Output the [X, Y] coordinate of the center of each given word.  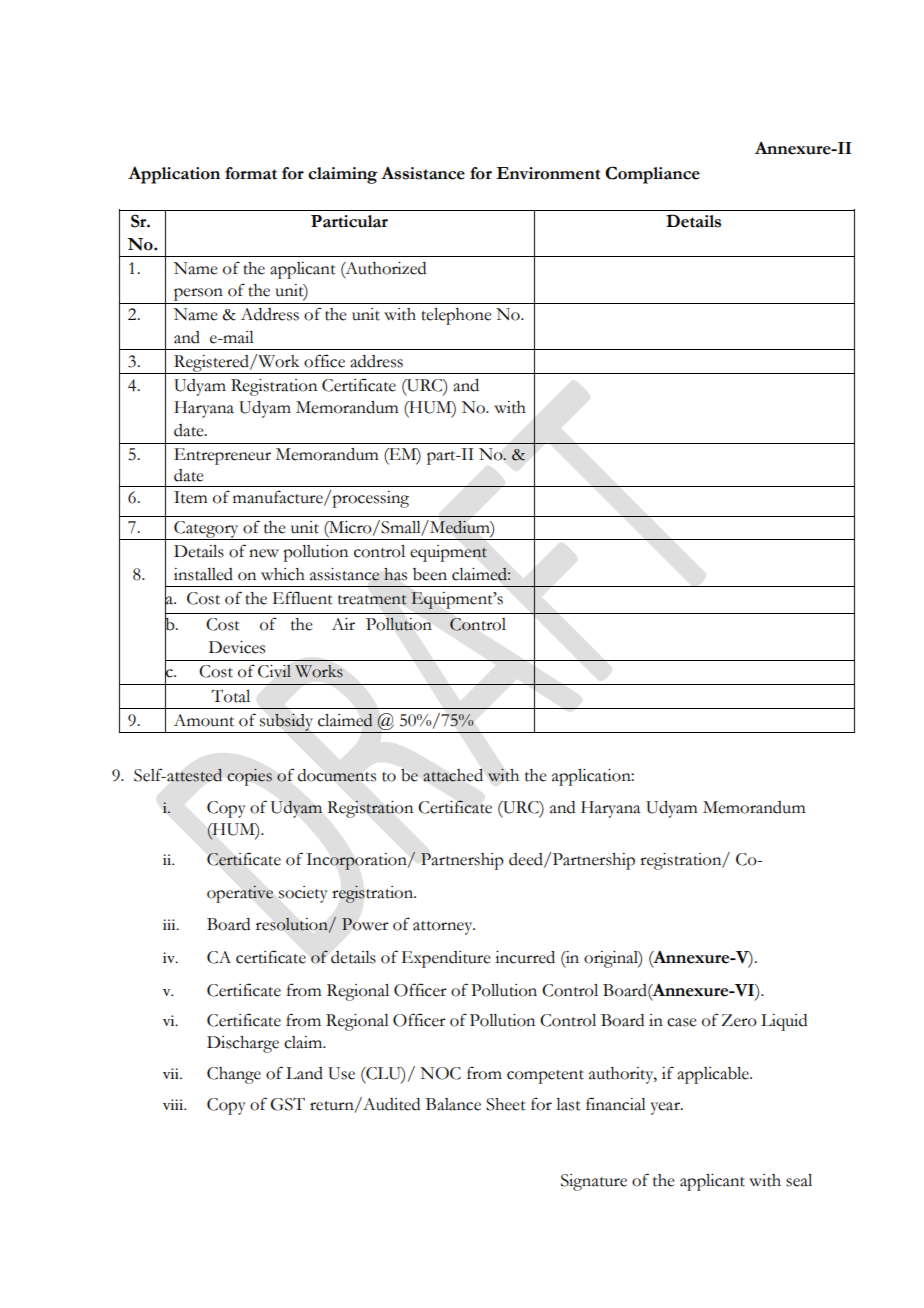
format [251, 173]
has [395, 574]
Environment [548, 173]
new [264, 553]
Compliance [652, 175]
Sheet [506, 1104]
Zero [739, 1020]
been [430, 574]
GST [287, 1104]
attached [453, 775]
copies [249, 777]
